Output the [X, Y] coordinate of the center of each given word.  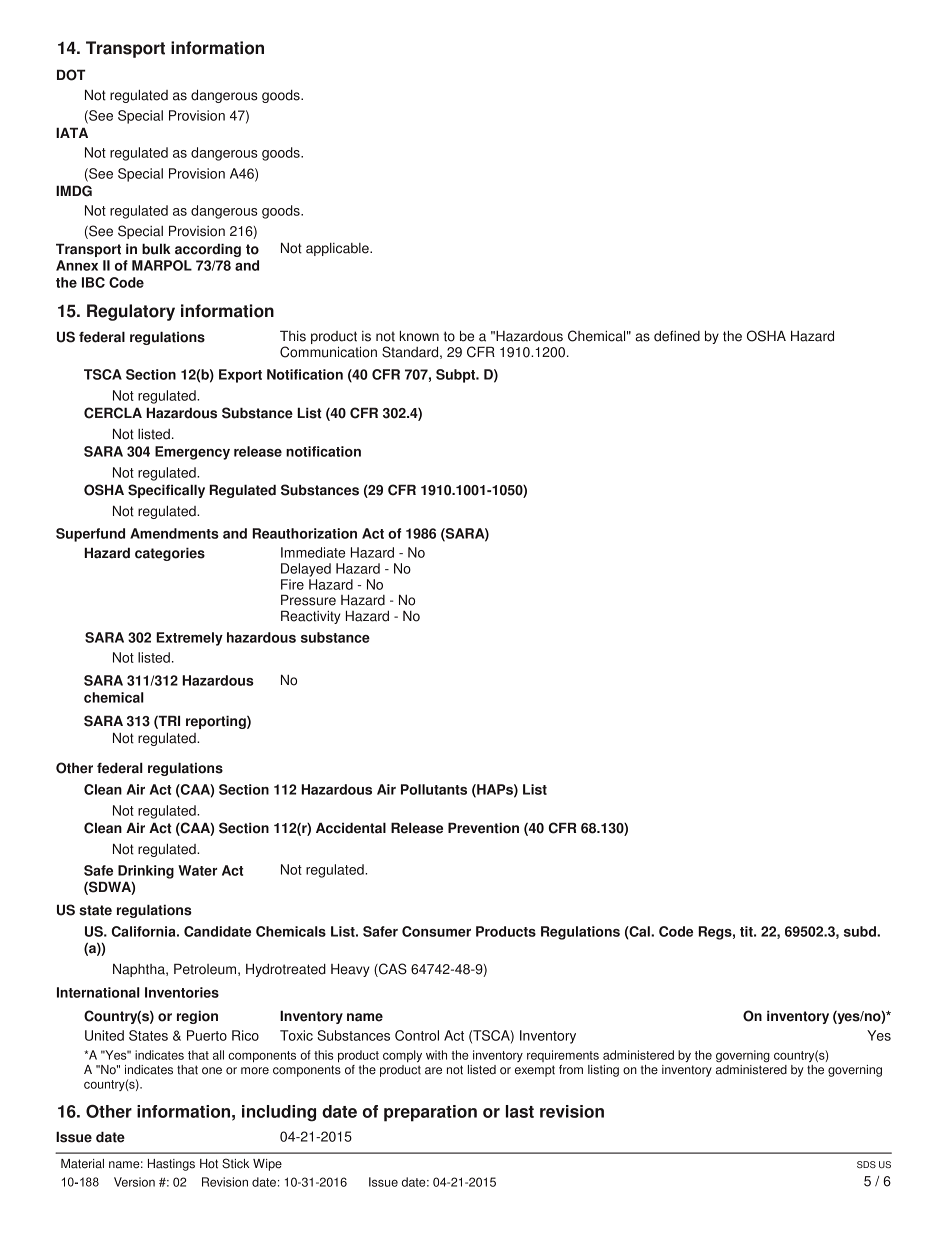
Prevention [483, 828]
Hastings [171, 1165]
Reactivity [311, 617]
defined [677, 336]
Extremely [189, 639]
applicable [338, 249]
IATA [72, 132]
